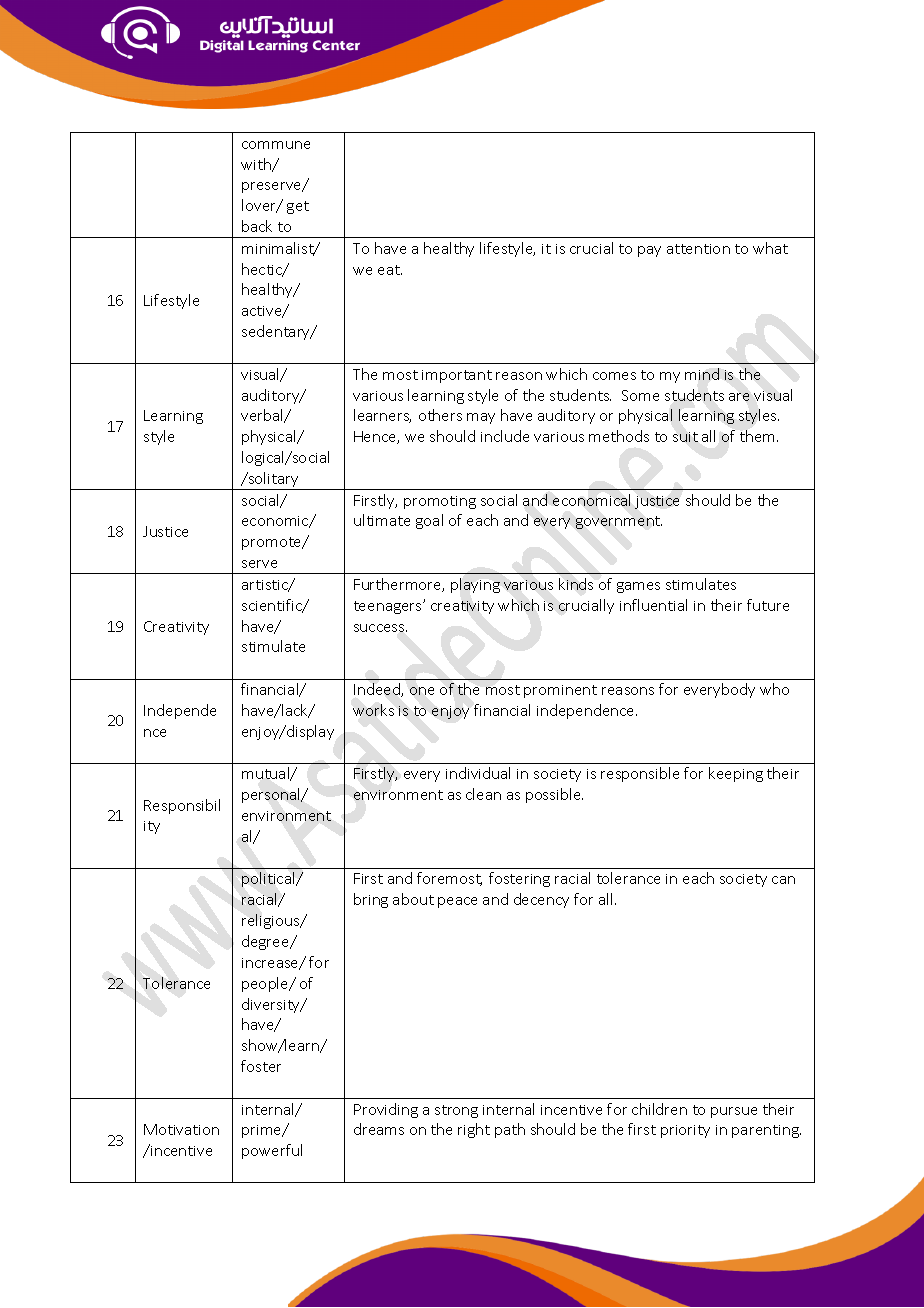  What do you see at coordinates (474, 1130) in the screenshot?
I see `right` at bounding box center [474, 1130].
